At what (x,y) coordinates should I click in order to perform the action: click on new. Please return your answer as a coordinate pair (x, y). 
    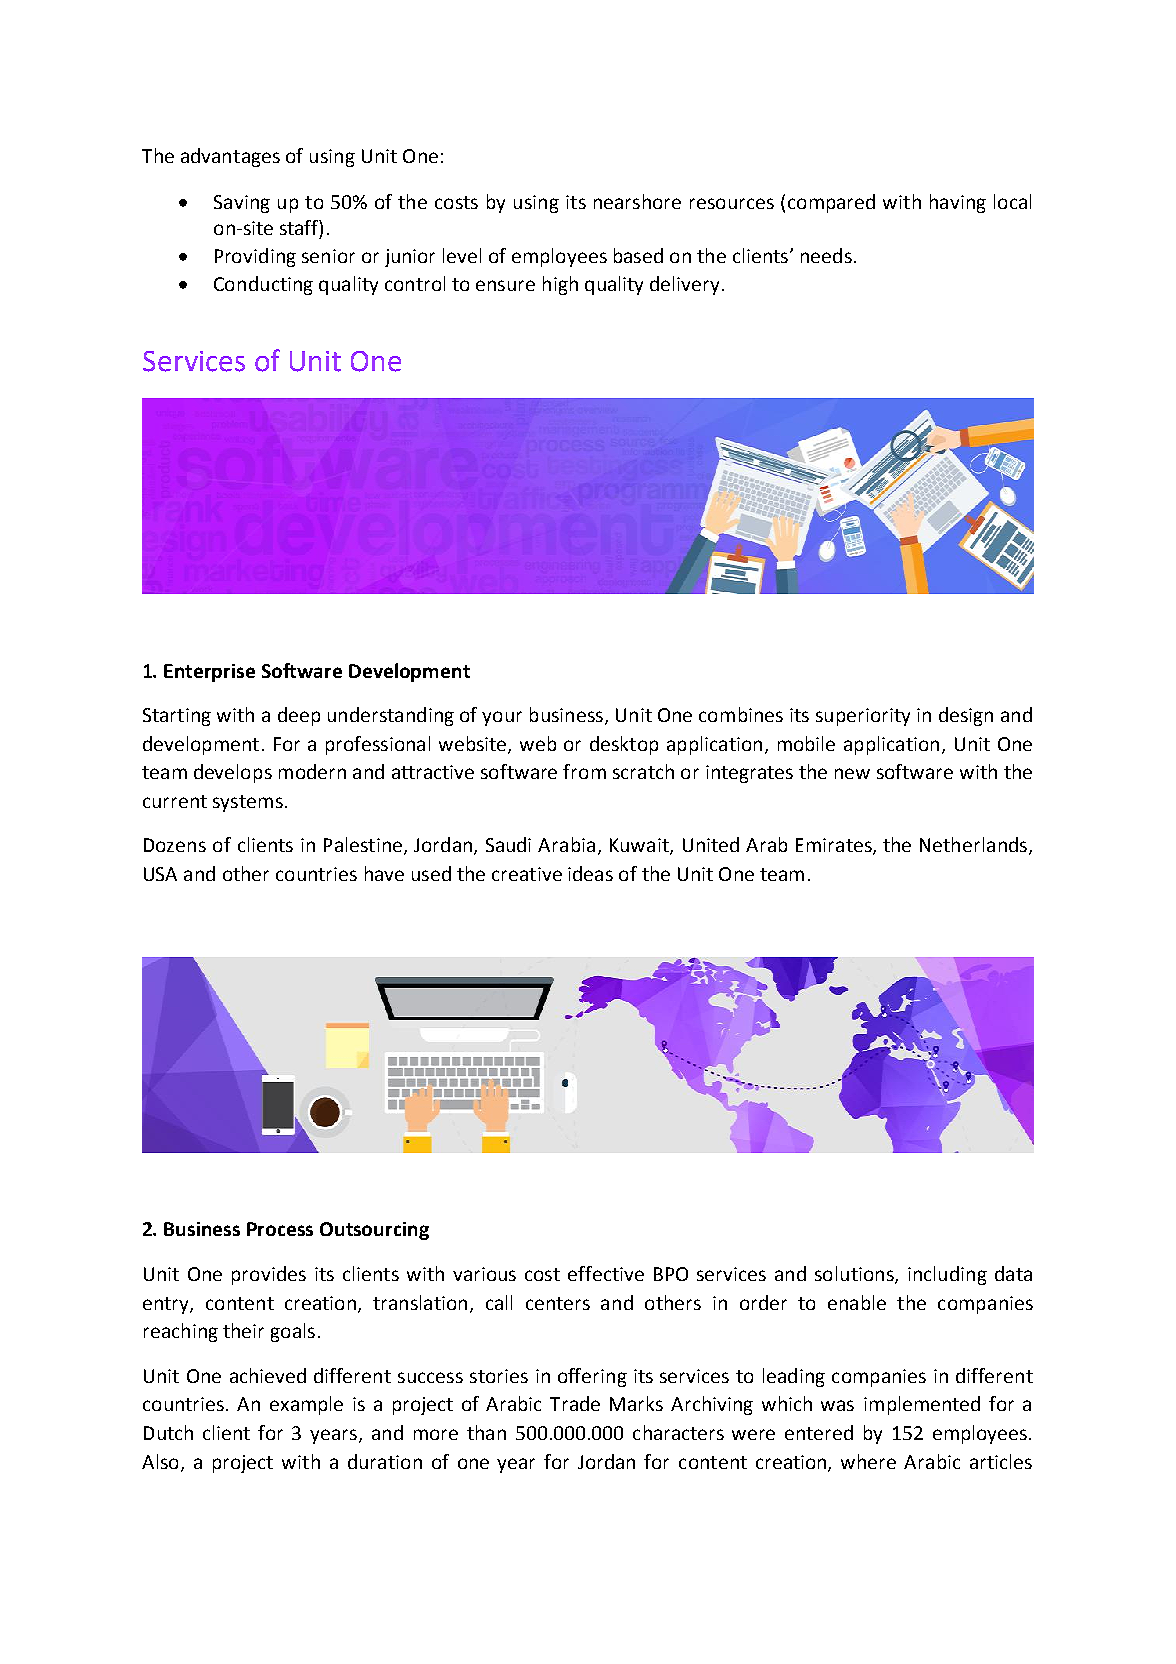
    Looking at the image, I should click on (852, 773).
